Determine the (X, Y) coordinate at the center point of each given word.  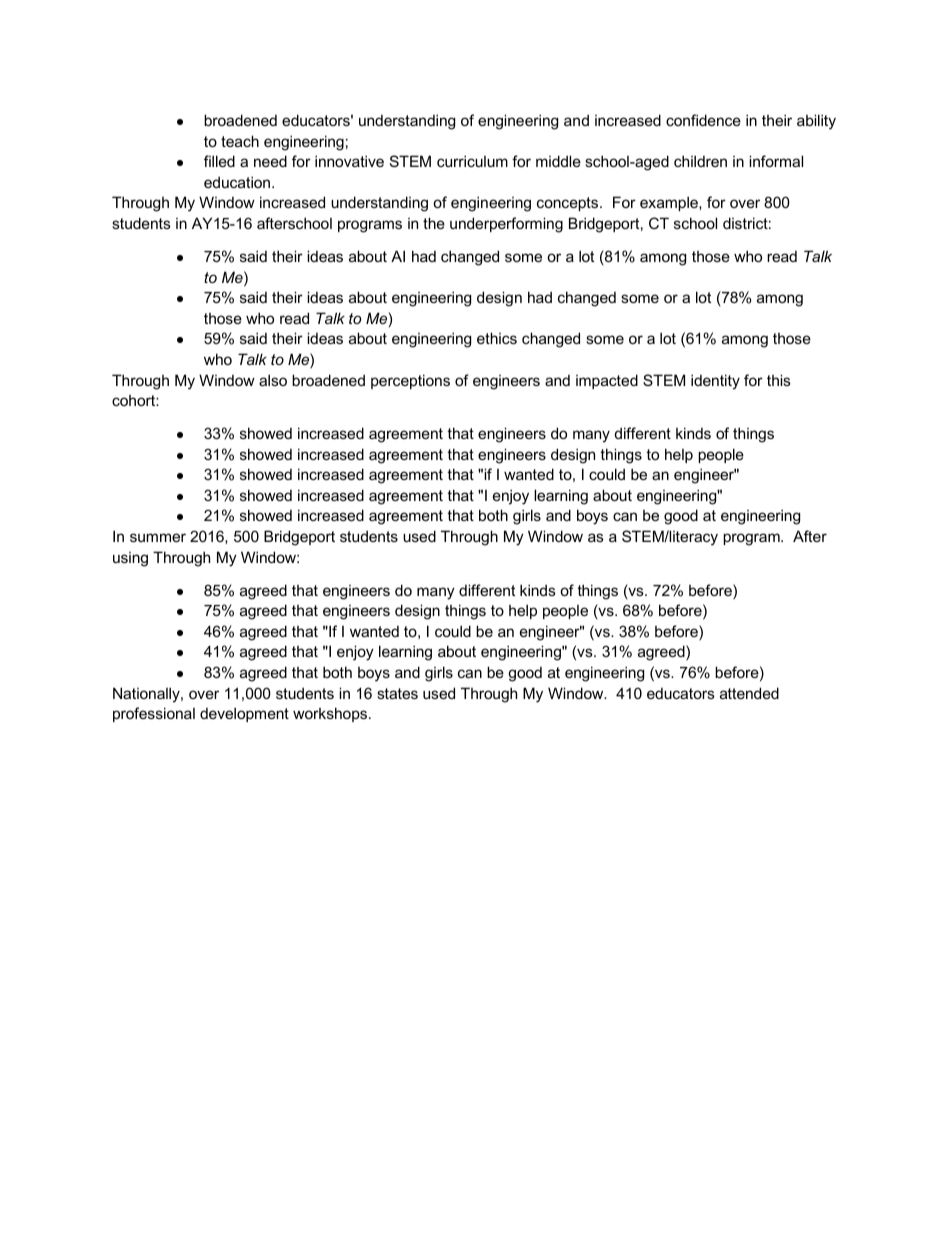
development (244, 714)
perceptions (410, 381)
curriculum (472, 161)
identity (715, 382)
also (273, 380)
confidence (703, 120)
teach (240, 141)
